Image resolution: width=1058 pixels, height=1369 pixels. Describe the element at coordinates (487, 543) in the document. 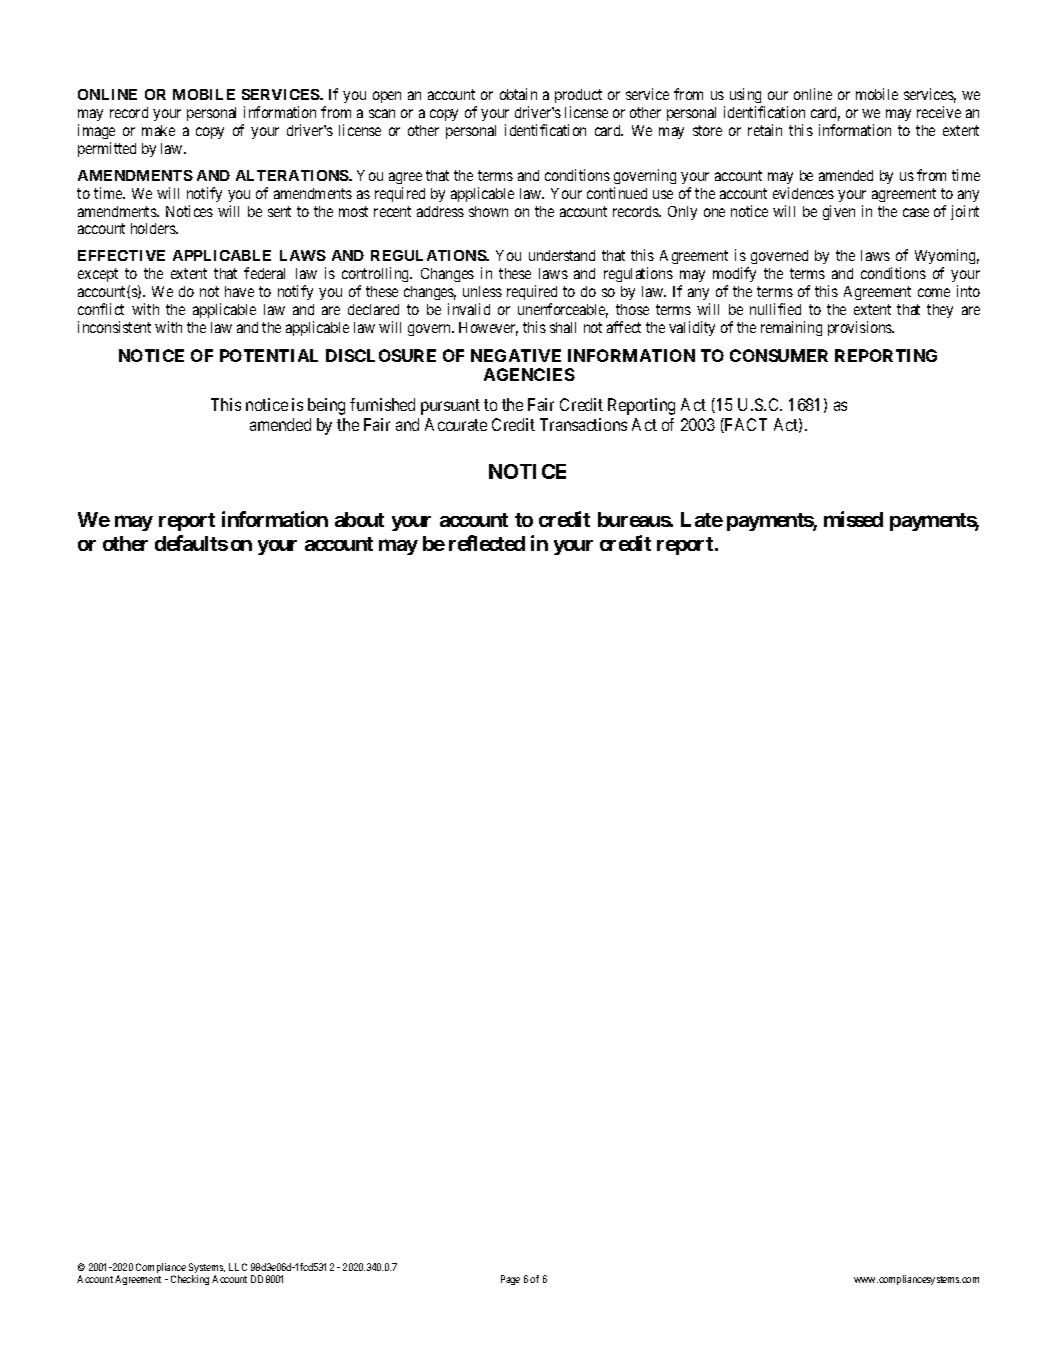

I see `reflected` at that location.
